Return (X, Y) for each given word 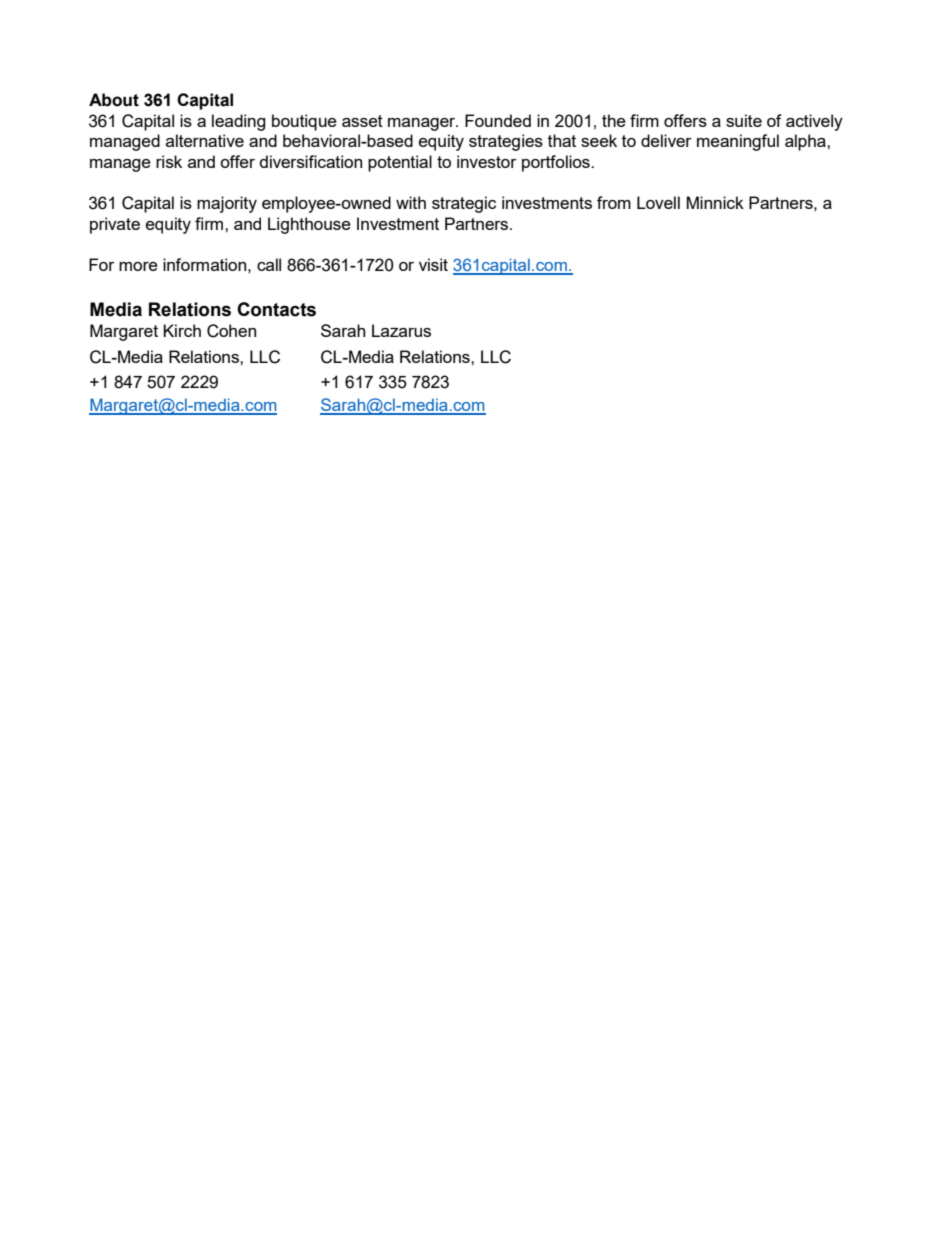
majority (227, 204)
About (114, 100)
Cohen (231, 331)
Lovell (658, 202)
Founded (498, 120)
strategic (464, 204)
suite (744, 120)
